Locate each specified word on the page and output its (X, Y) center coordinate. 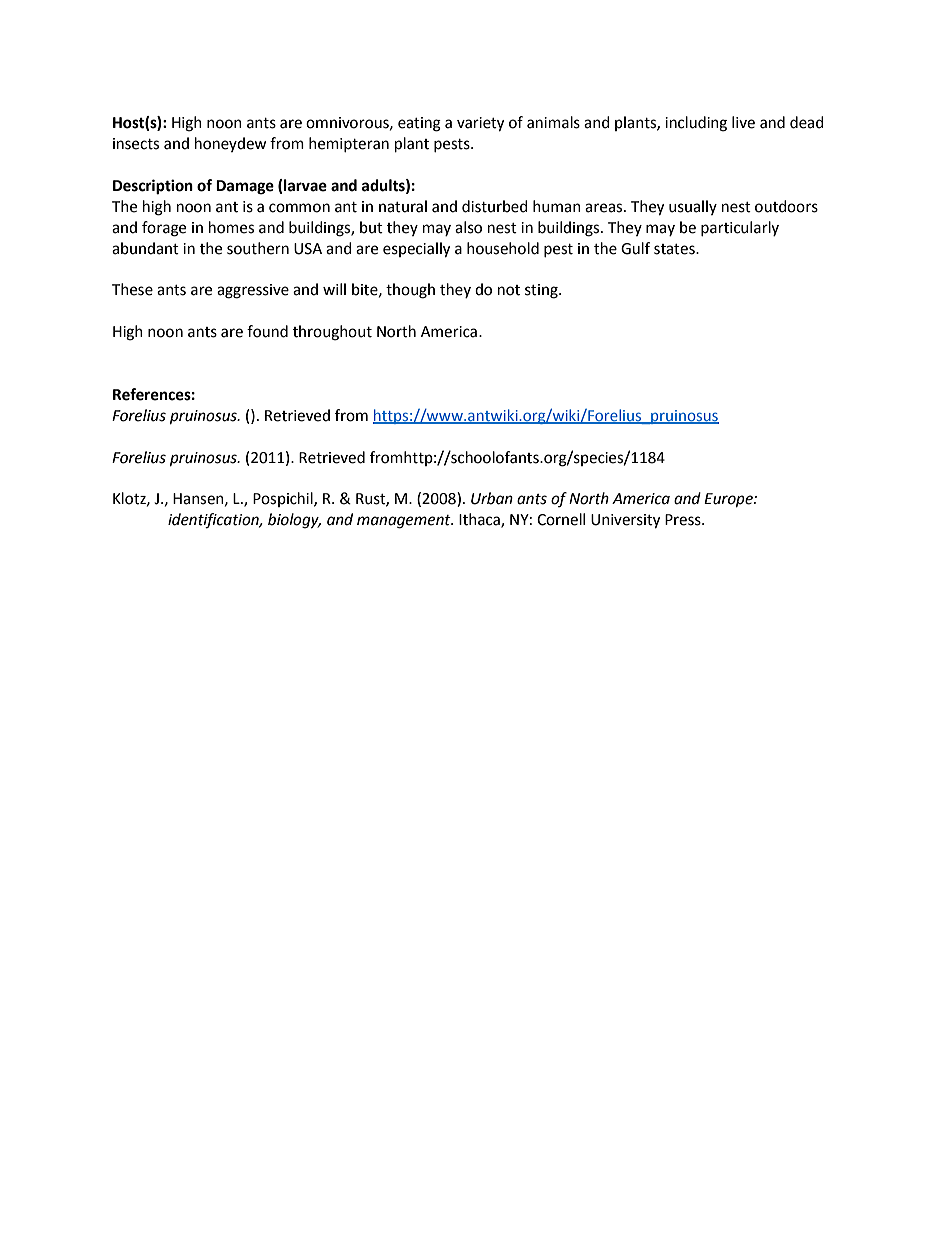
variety (480, 124)
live (743, 122)
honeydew (231, 144)
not (509, 290)
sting (542, 291)
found (267, 331)
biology (294, 521)
